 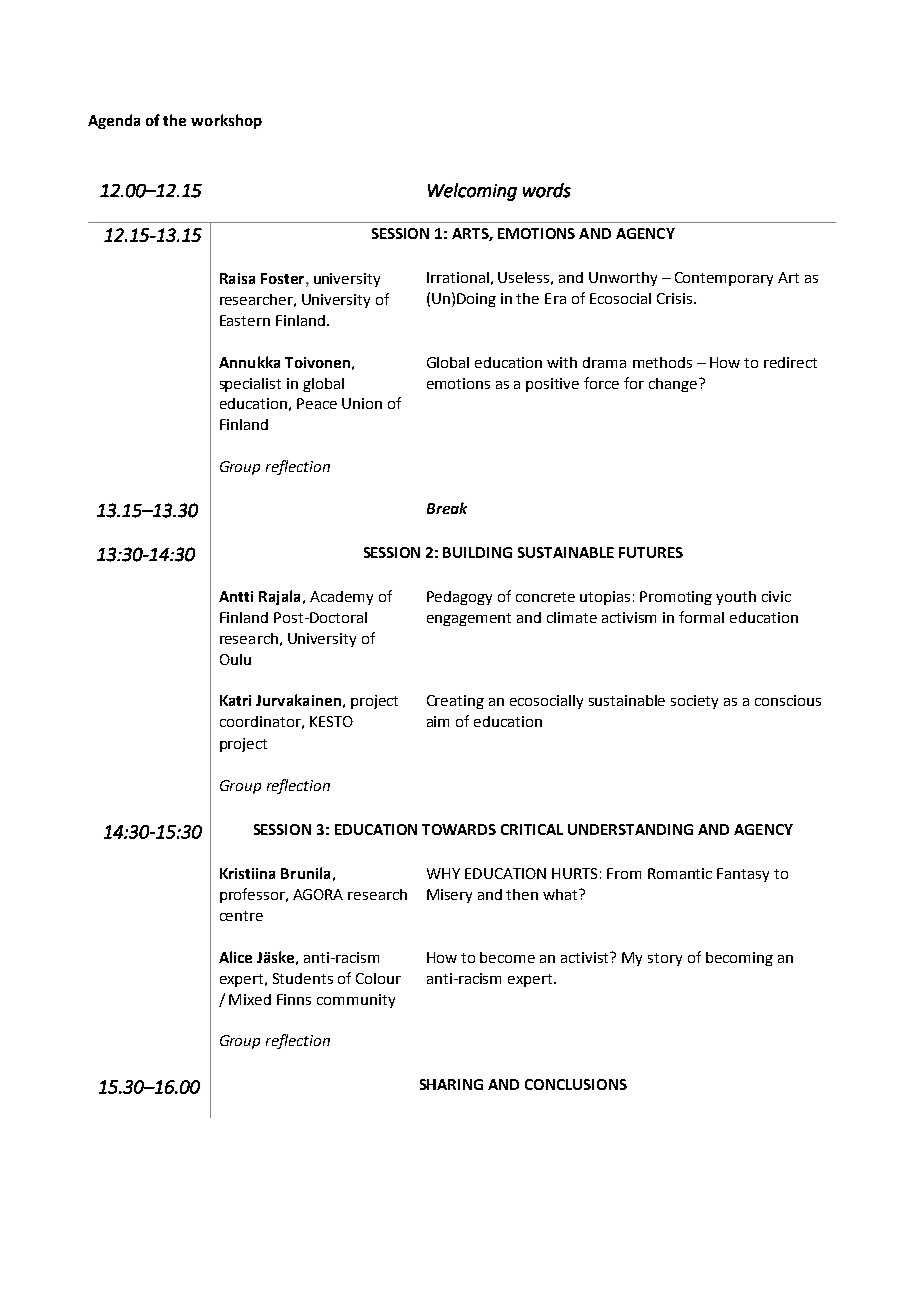 What do you see at coordinates (459, 829) in the screenshot?
I see `TOWARDS` at bounding box center [459, 829].
